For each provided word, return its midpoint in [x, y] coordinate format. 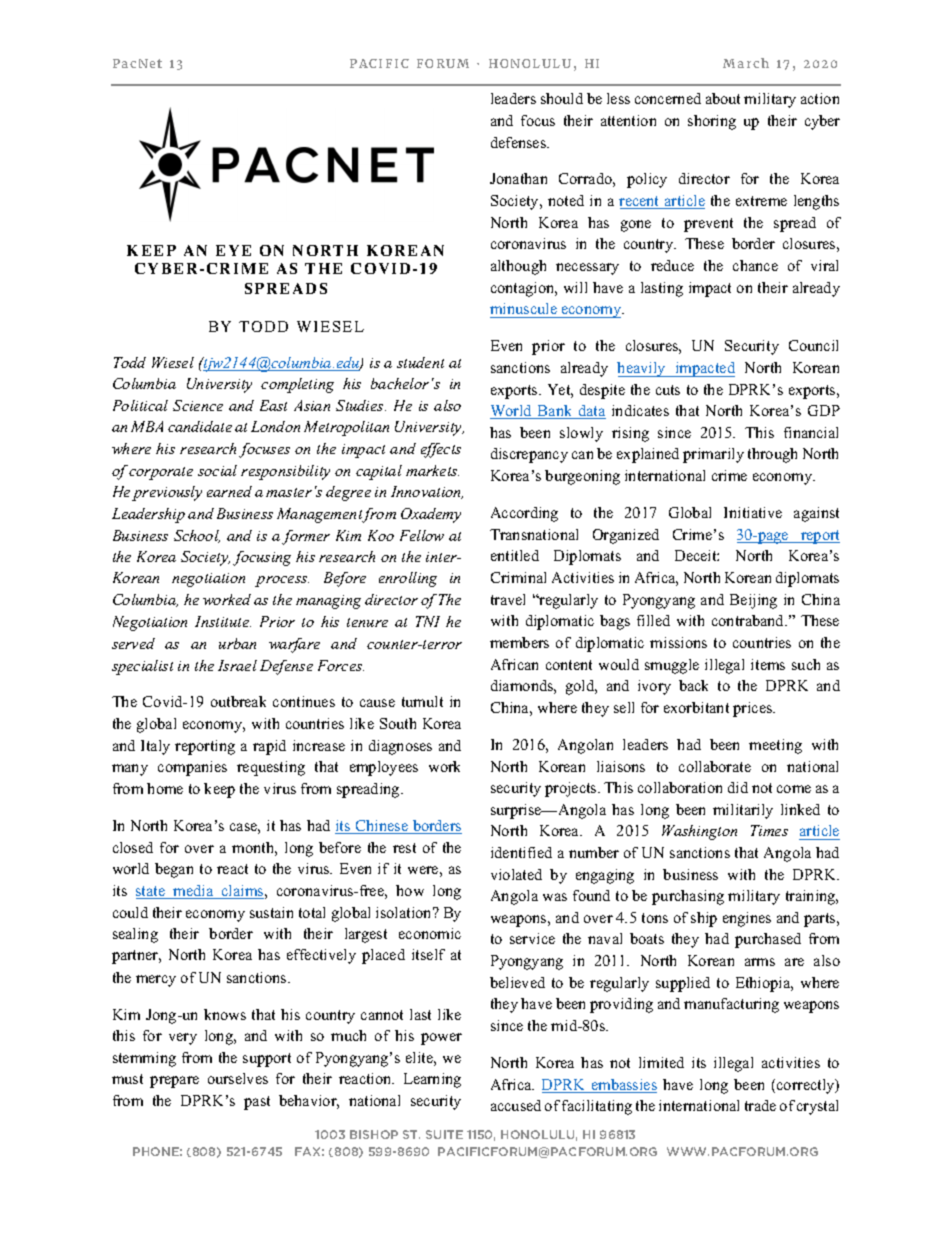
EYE [233, 250]
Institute [223, 621]
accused [516, 1105]
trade [760, 1105]
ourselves [238, 1078]
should [562, 98]
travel [508, 599]
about [723, 98]
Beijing [753, 601]
